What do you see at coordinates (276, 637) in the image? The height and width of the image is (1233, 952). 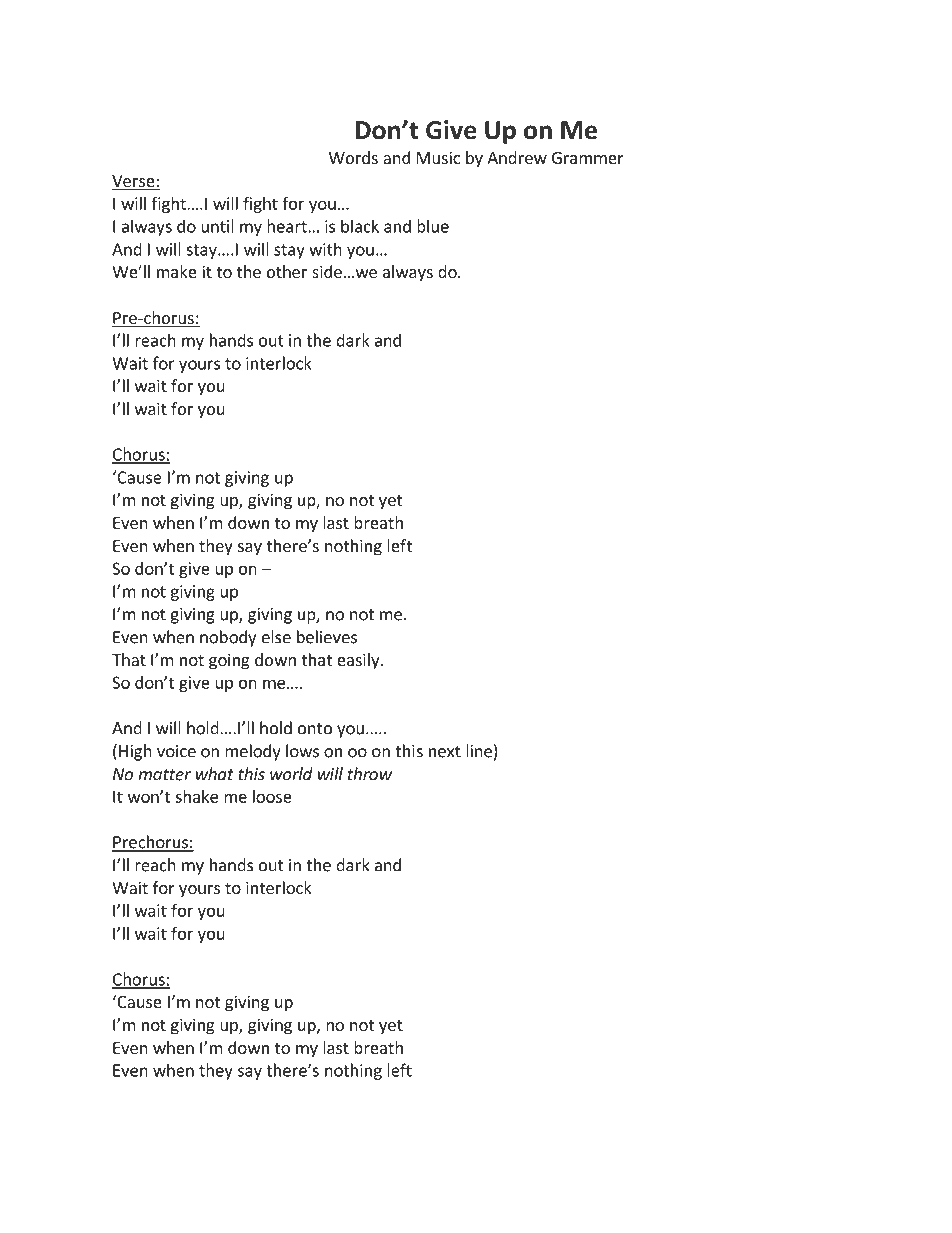 I see `else` at bounding box center [276, 637].
